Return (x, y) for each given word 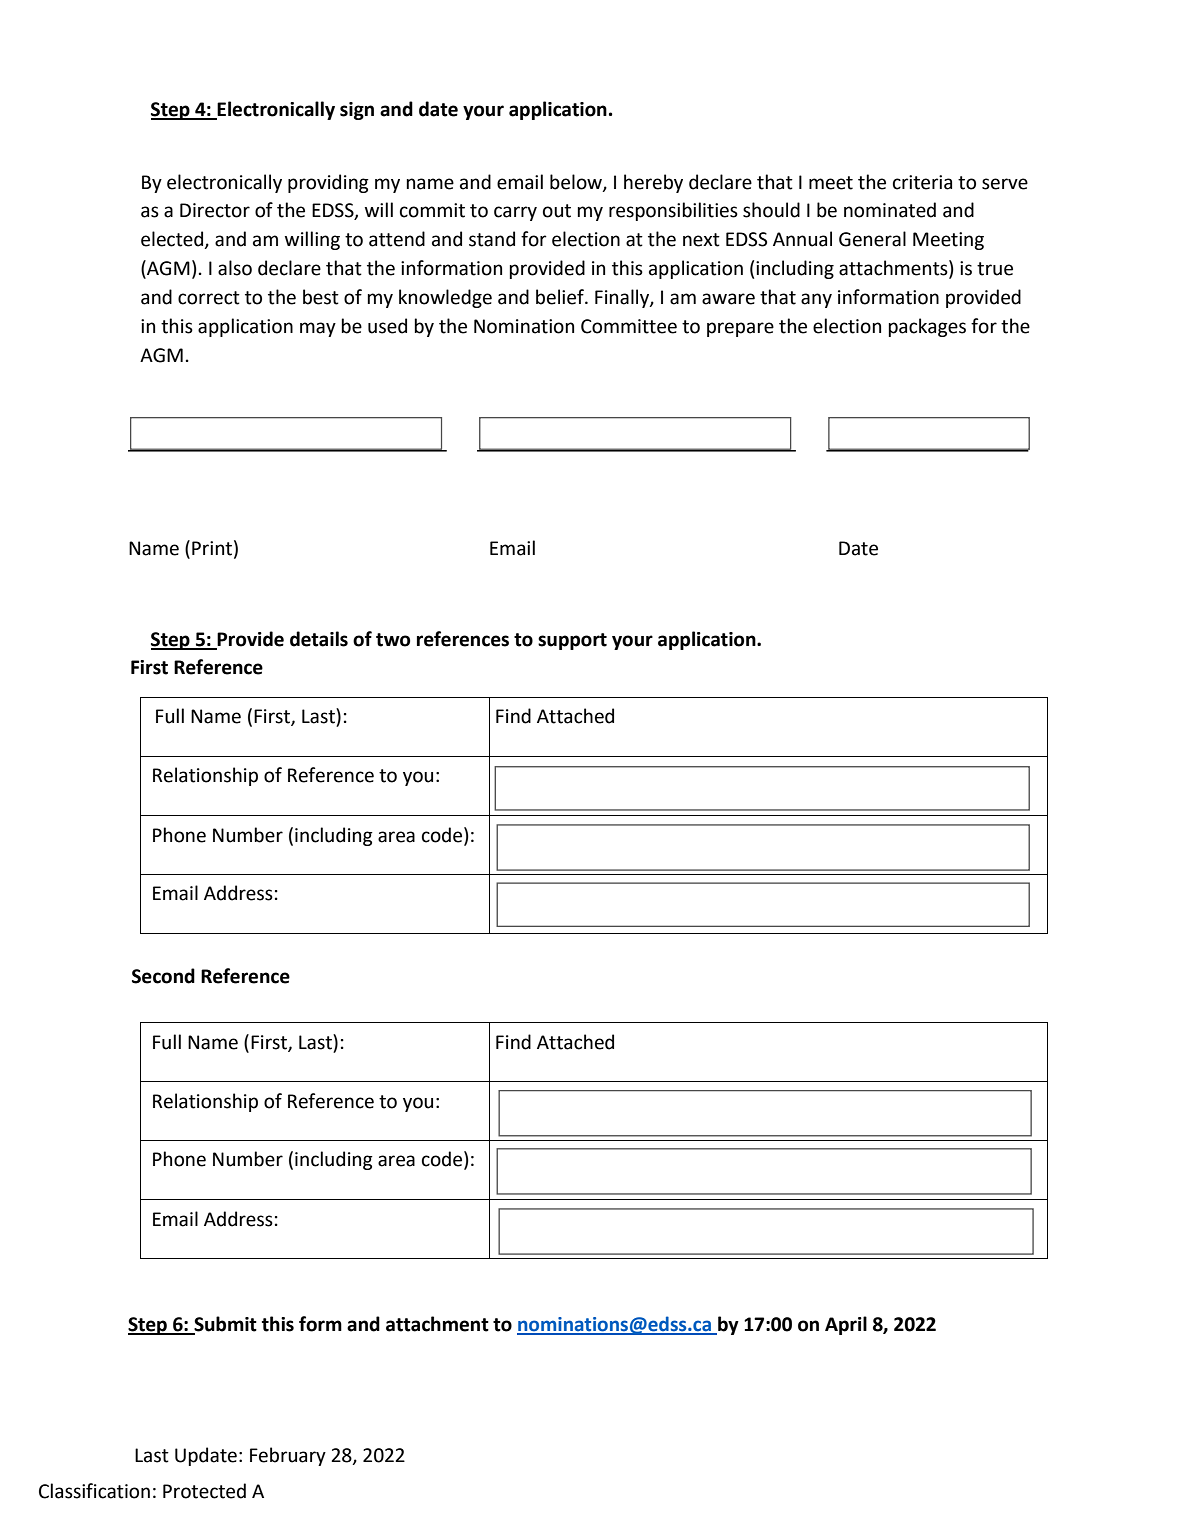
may (318, 329)
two (393, 640)
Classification (94, 1491)
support (572, 641)
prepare (740, 329)
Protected (204, 1491)
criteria (922, 182)
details (319, 639)
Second (163, 976)
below (577, 182)
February (288, 1456)
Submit (225, 1324)
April (846, 1325)
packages (927, 327)
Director (215, 210)
